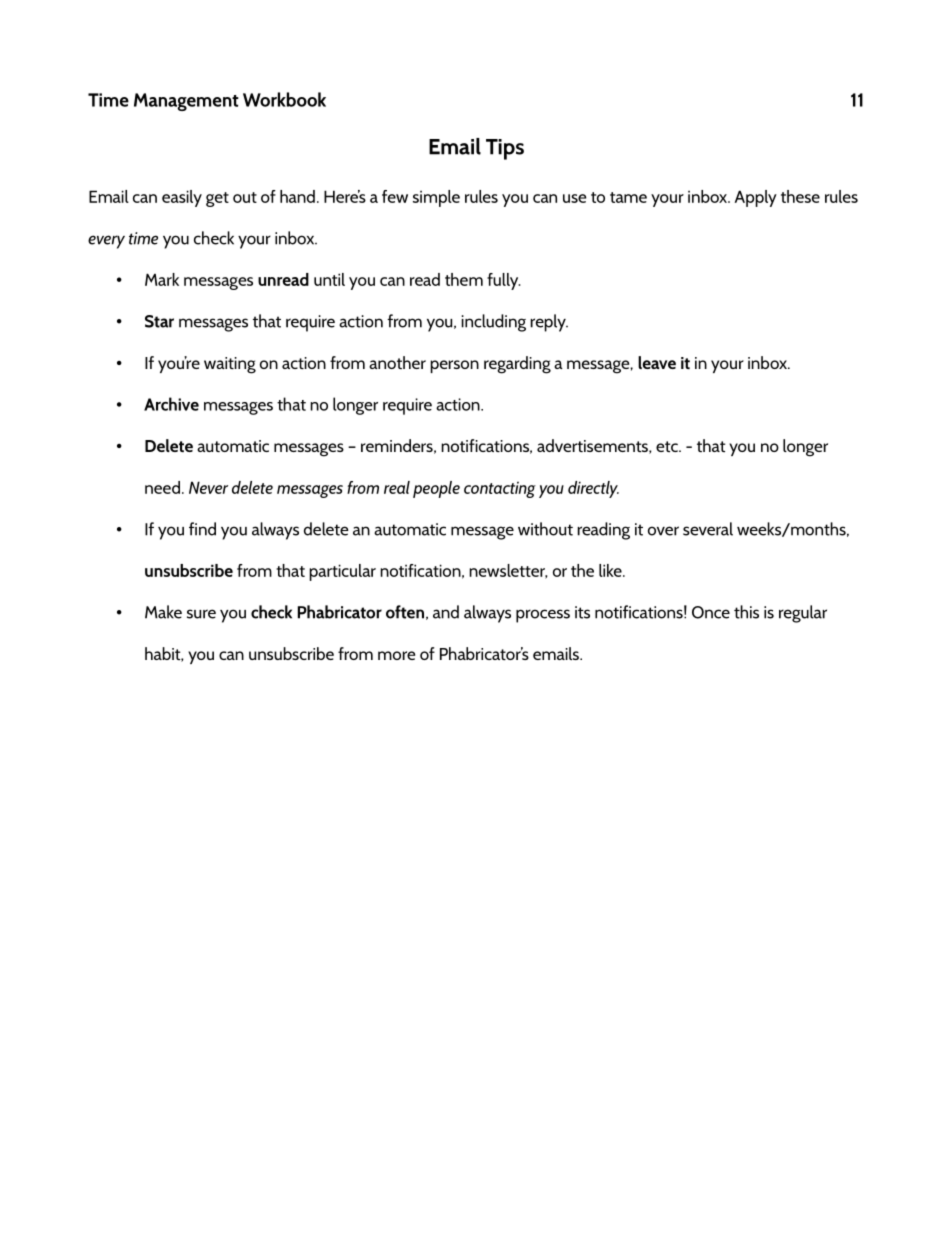 The image size is (952, 1233). What do you see at coordinates (201, 614) in the image?
I see `sure` at bounding box center [201, 614].
